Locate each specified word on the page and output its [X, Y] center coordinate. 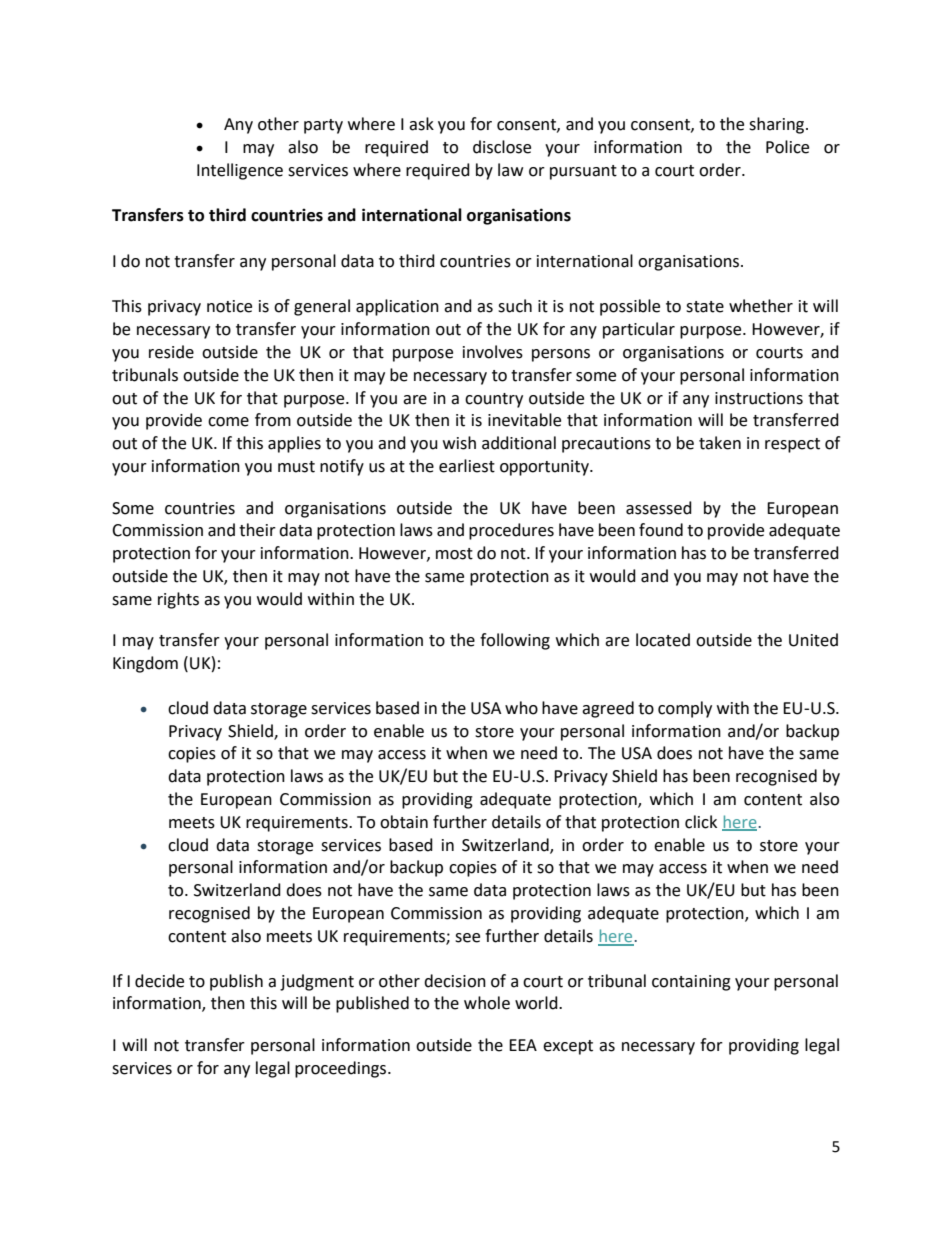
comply [685, 709]
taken [720, 443]
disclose [502, 147]
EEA [523, 1045]
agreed [608, 709]
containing [691, 983]
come [228, 422]
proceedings [342, 1069]
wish [459, 443]
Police [787, 147]
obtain [404, 822]
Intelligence [240, 171]
